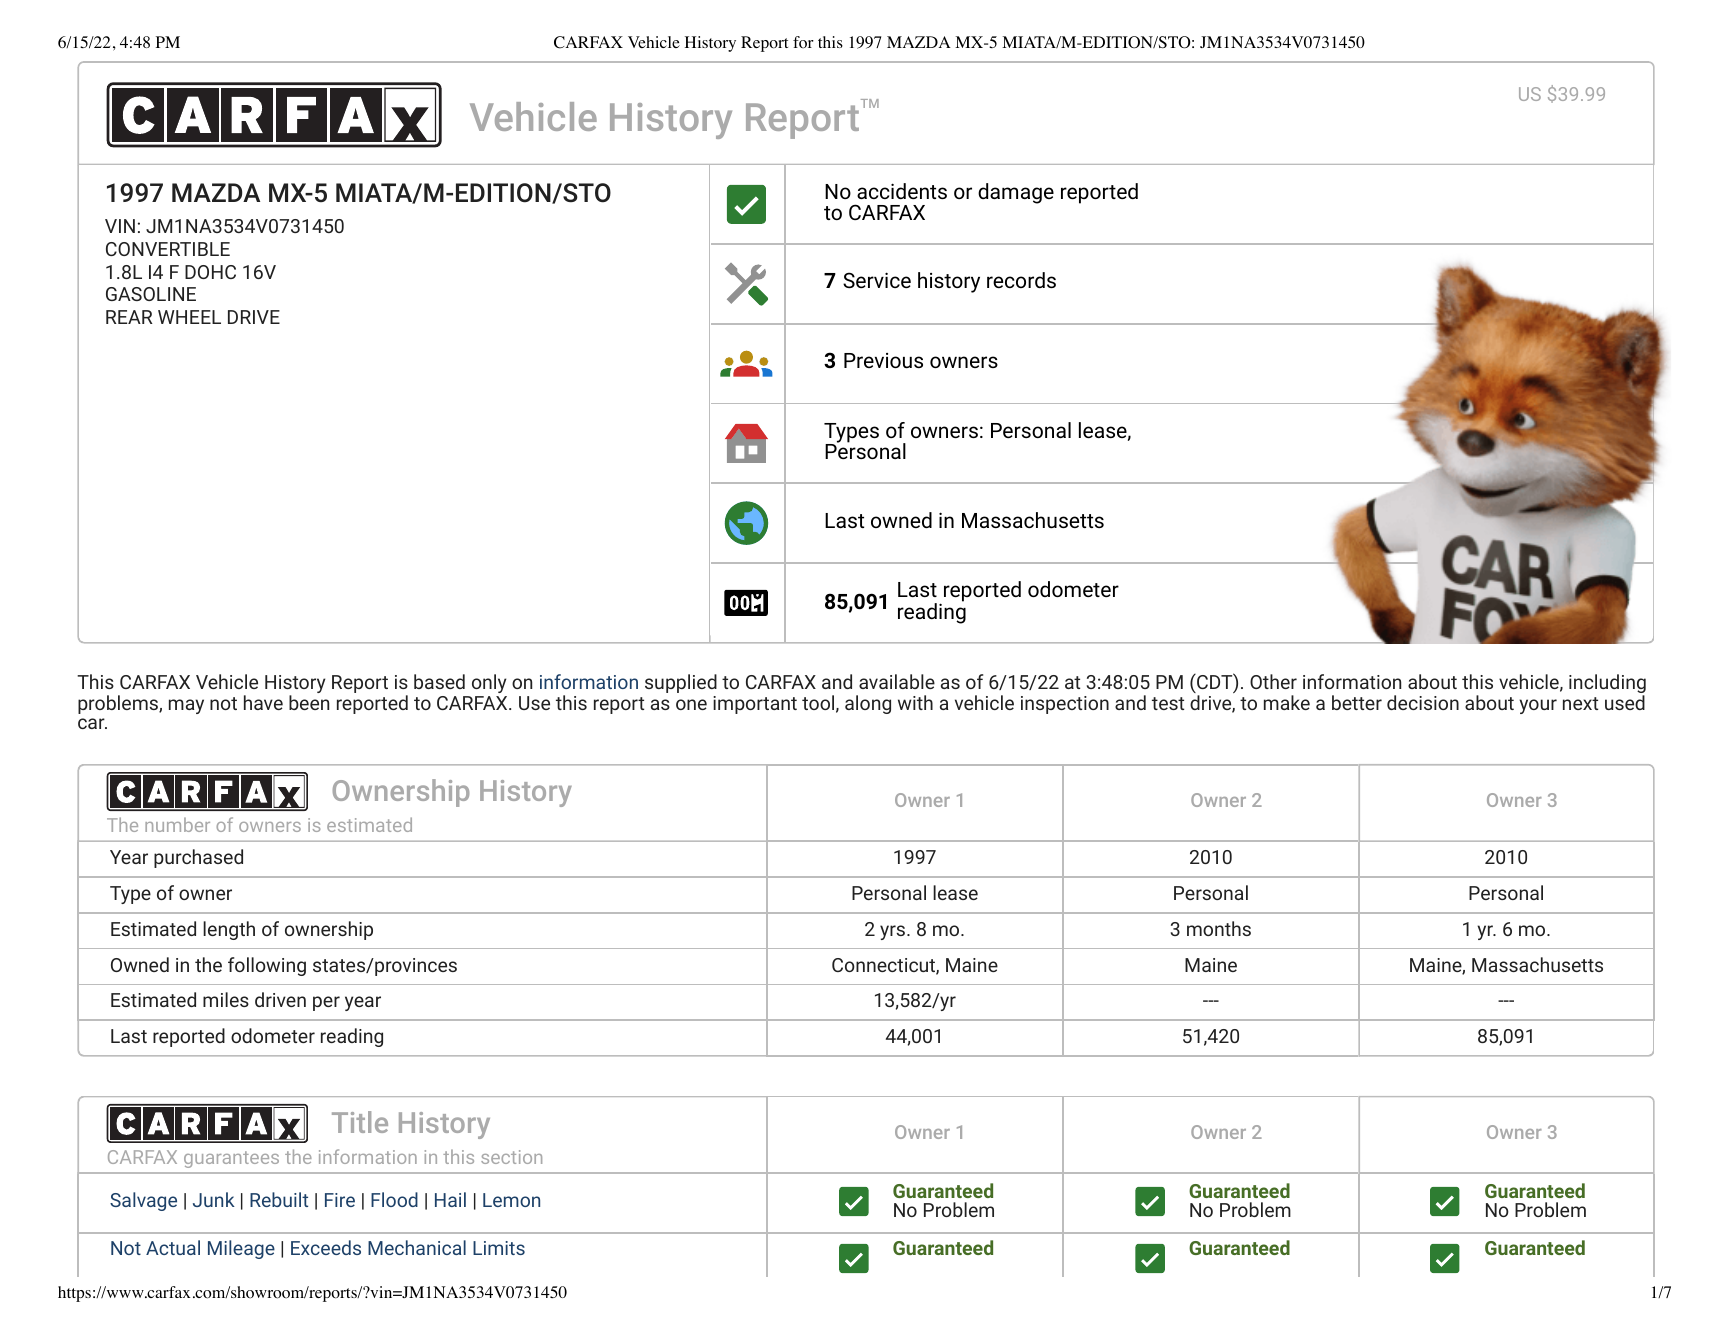 The width and height of the screenshot is (1730, 1336). I want to click on Fire, so click(340, 1200).
